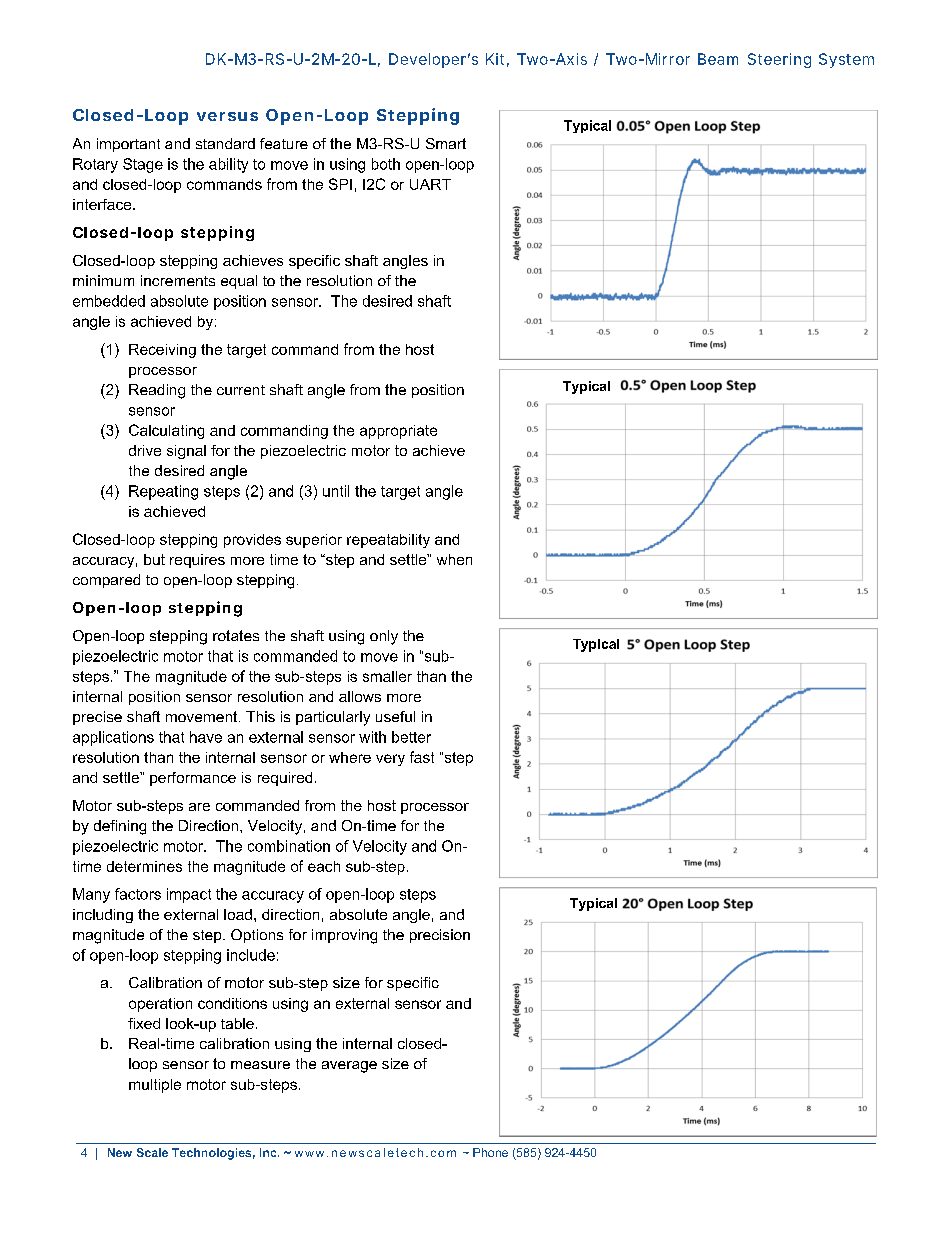  What do you see at coordinates (490, 1152) in the document?
I see `Phone` at bounding box center [490, 1152].
